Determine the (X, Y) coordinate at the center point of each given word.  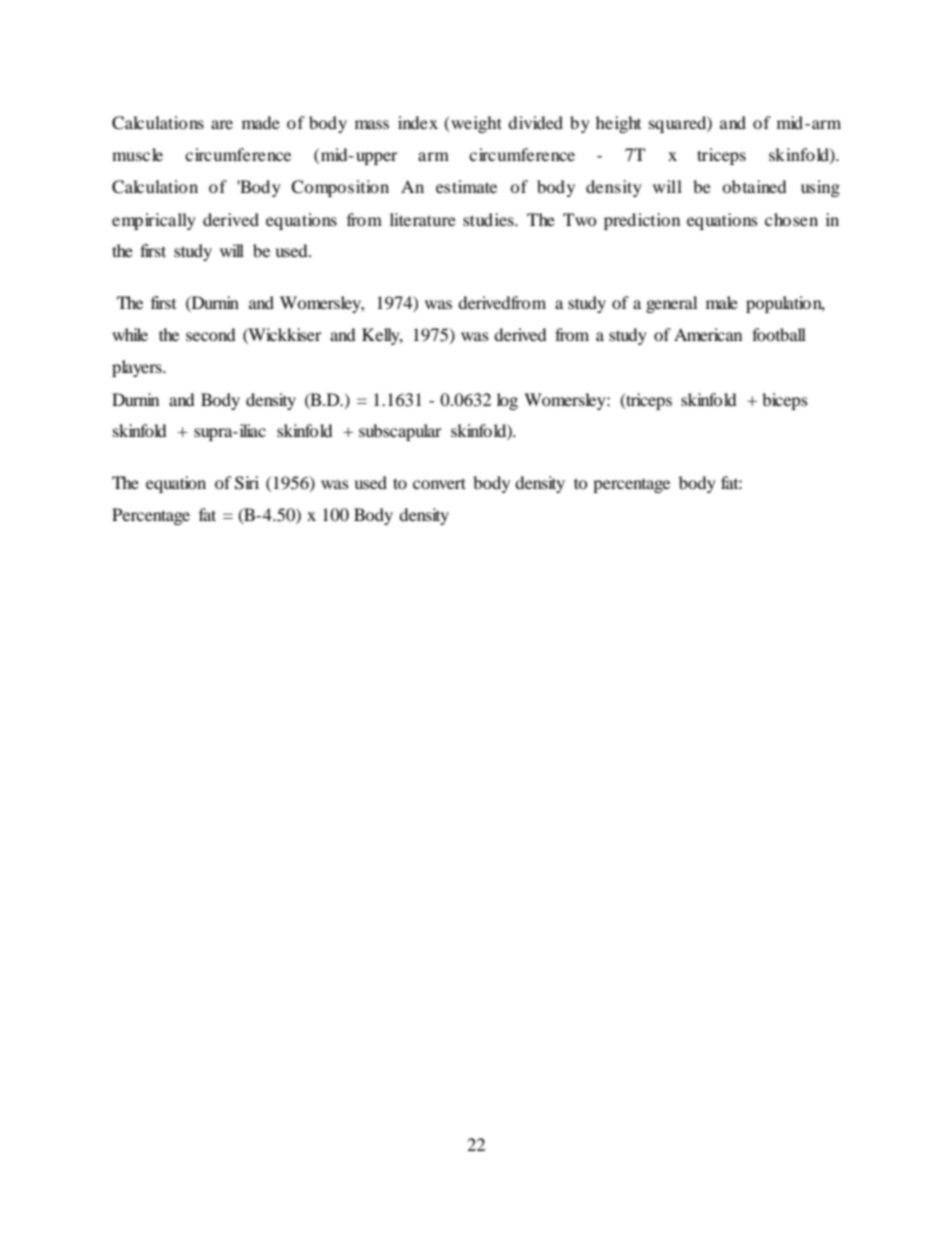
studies (489, 219)
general (671, 304)
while (130, 334)
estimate (466, 186)
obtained (754, 186)
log (507, 401)
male (722, 302)
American (708, 334)
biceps (785, 401)
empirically (154, 221)
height (618, 124)
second (211, 334)
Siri (247, 483)
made (261, 122)
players (138, 368)
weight (475, 124)
